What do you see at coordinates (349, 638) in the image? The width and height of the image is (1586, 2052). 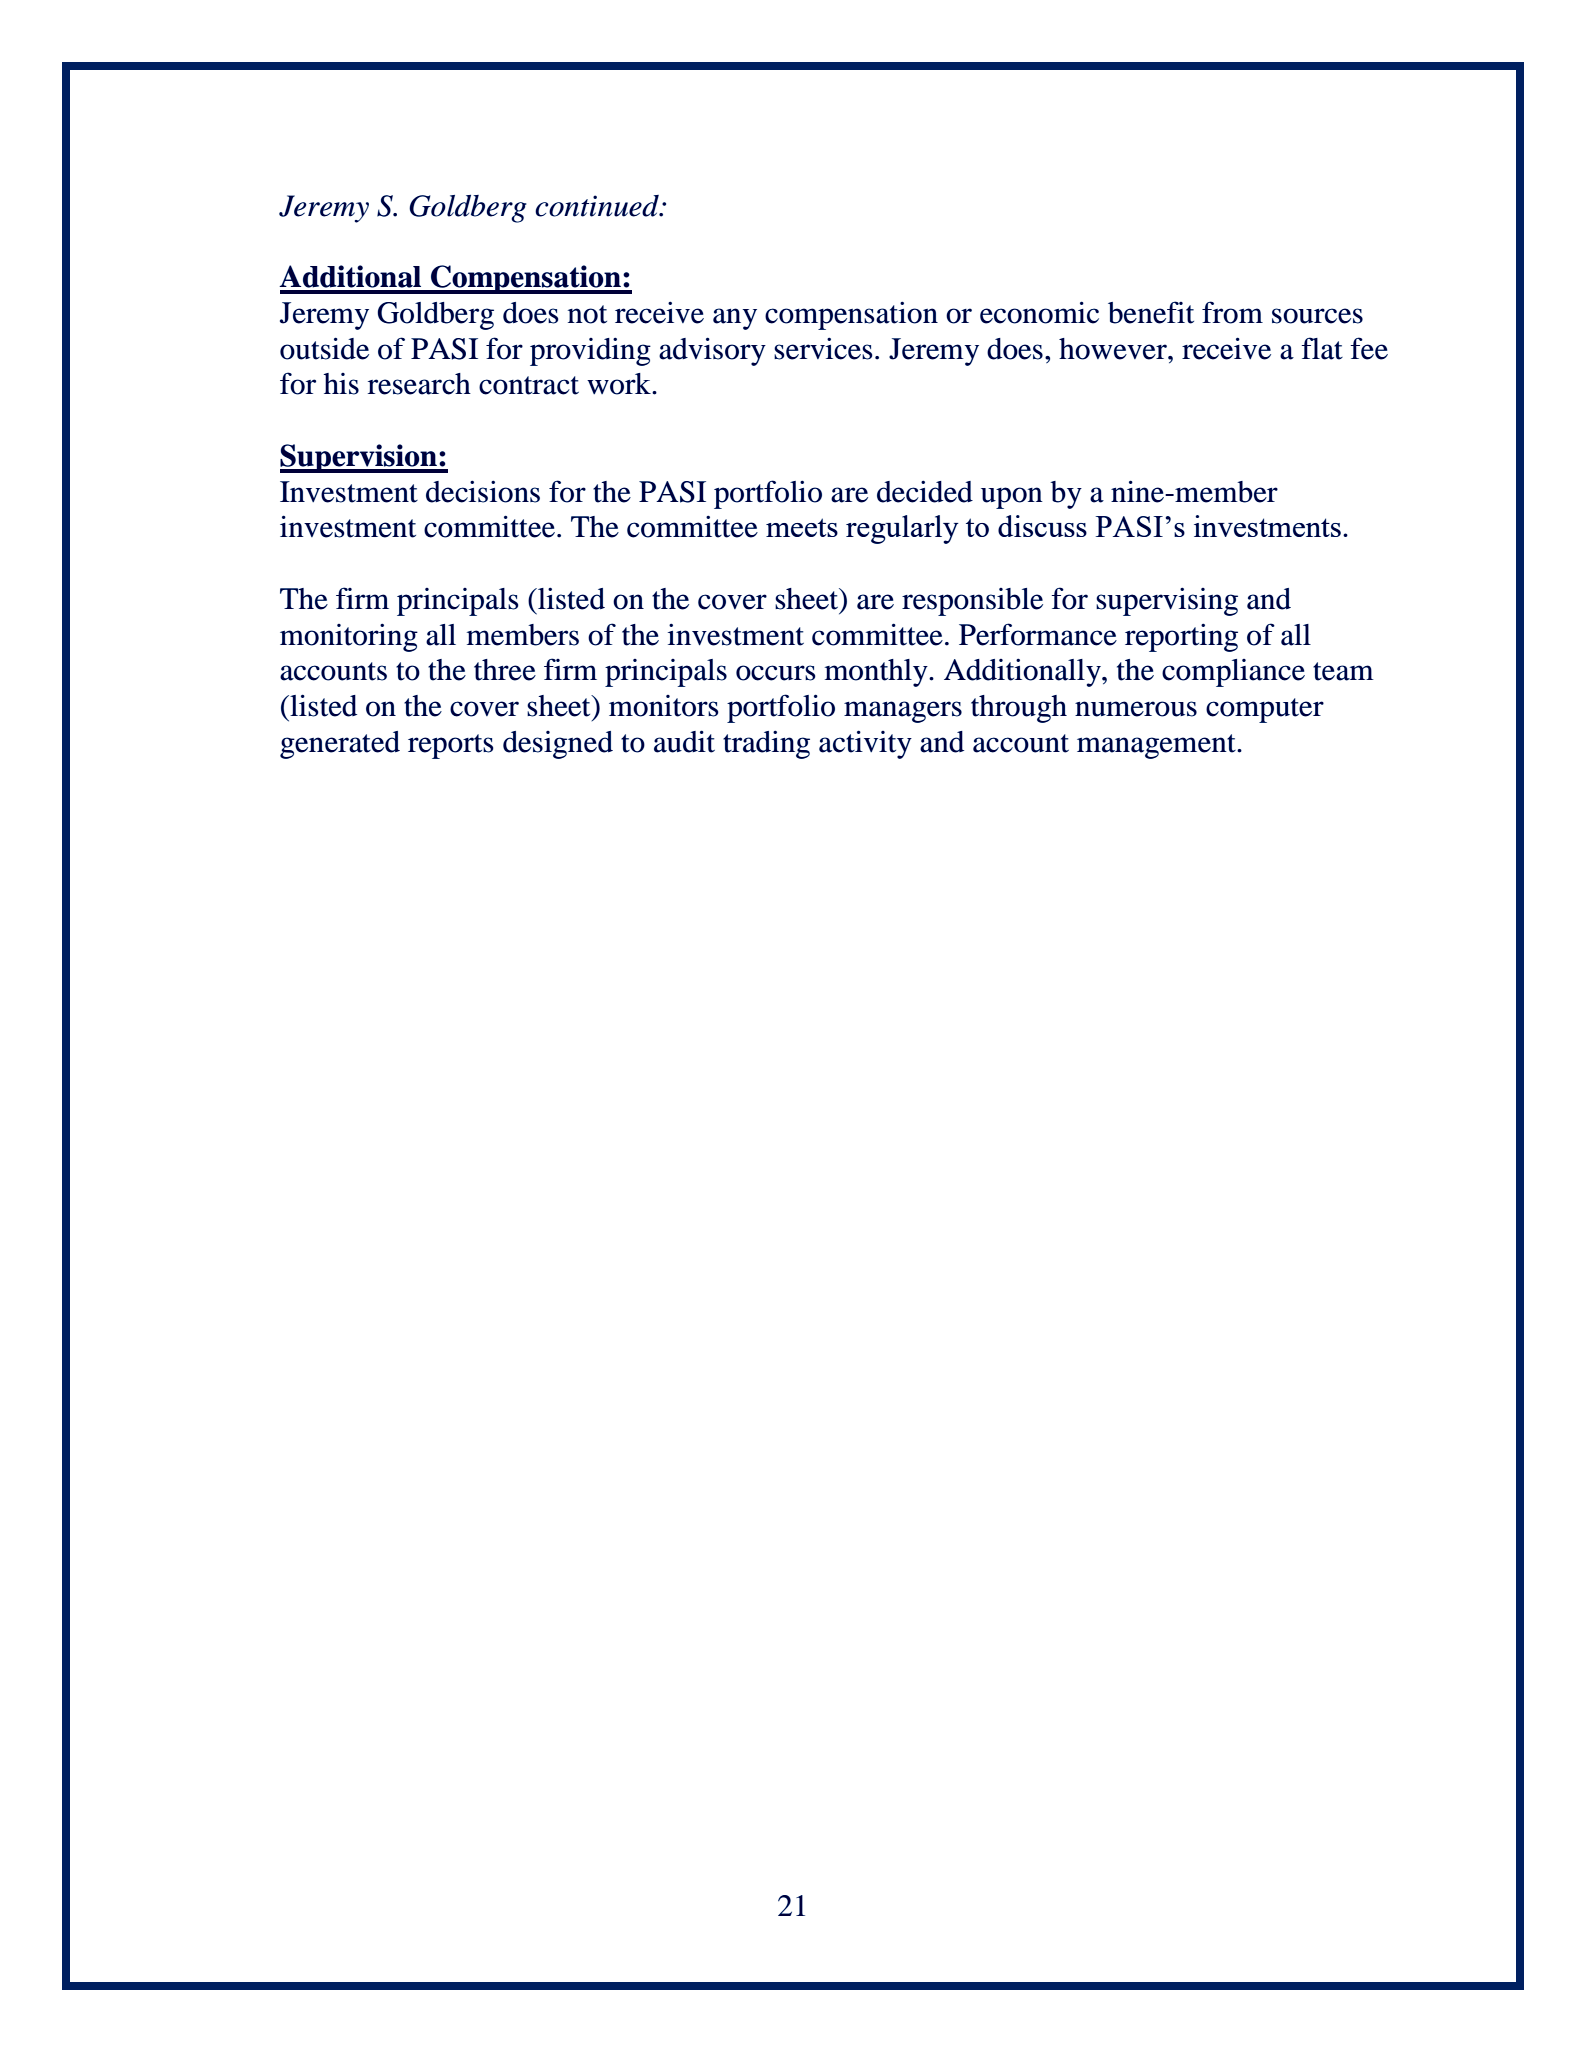 I see `monitoring` at bounding box center [349, 638].
